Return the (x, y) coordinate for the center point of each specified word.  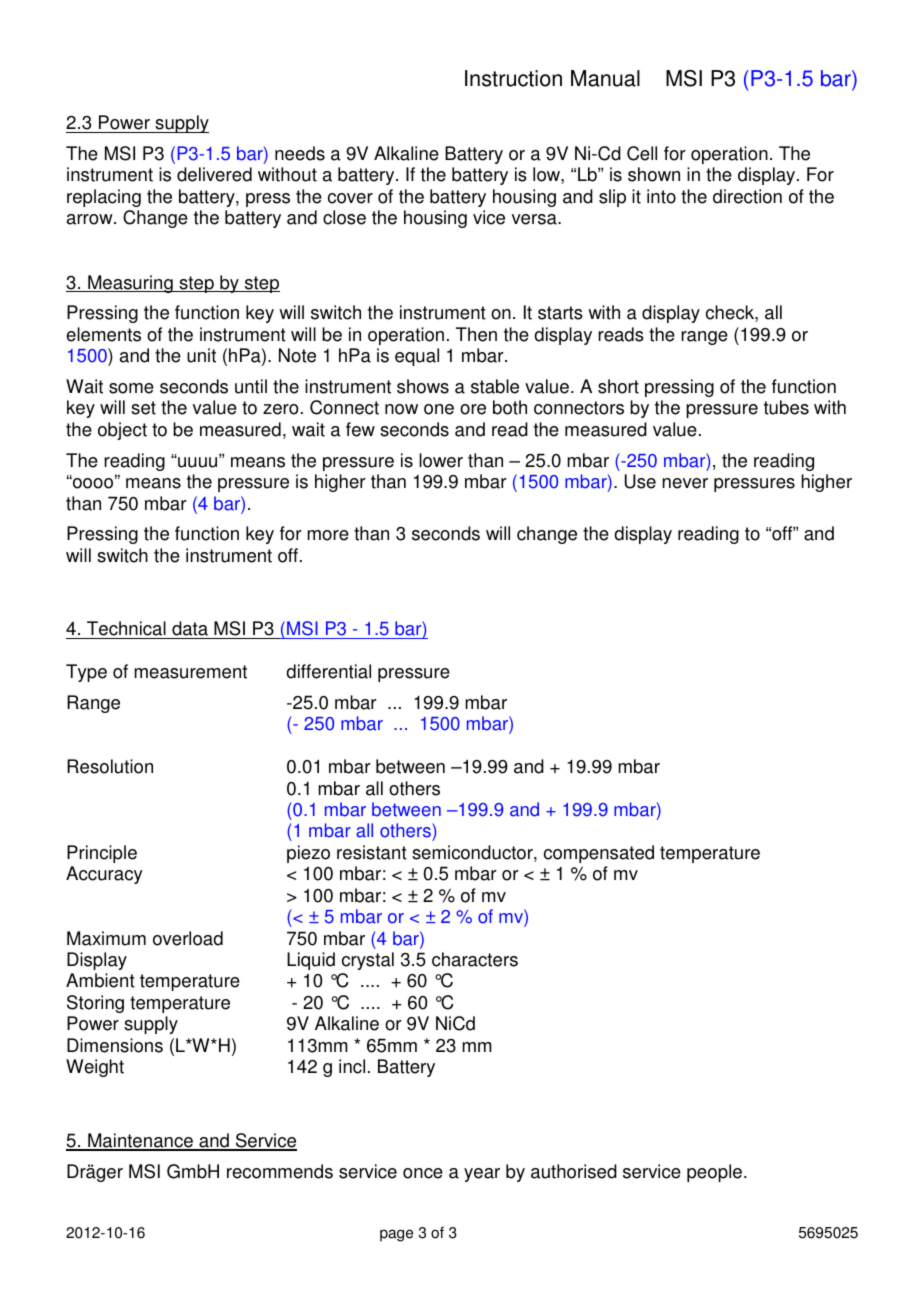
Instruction (513, 78)
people (714, 1173)
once (423, 1173)
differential (328, 671)
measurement (190, 672)
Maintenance (140, 1141)
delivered (214, 174)
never (685, 483)
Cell (642, 153)
